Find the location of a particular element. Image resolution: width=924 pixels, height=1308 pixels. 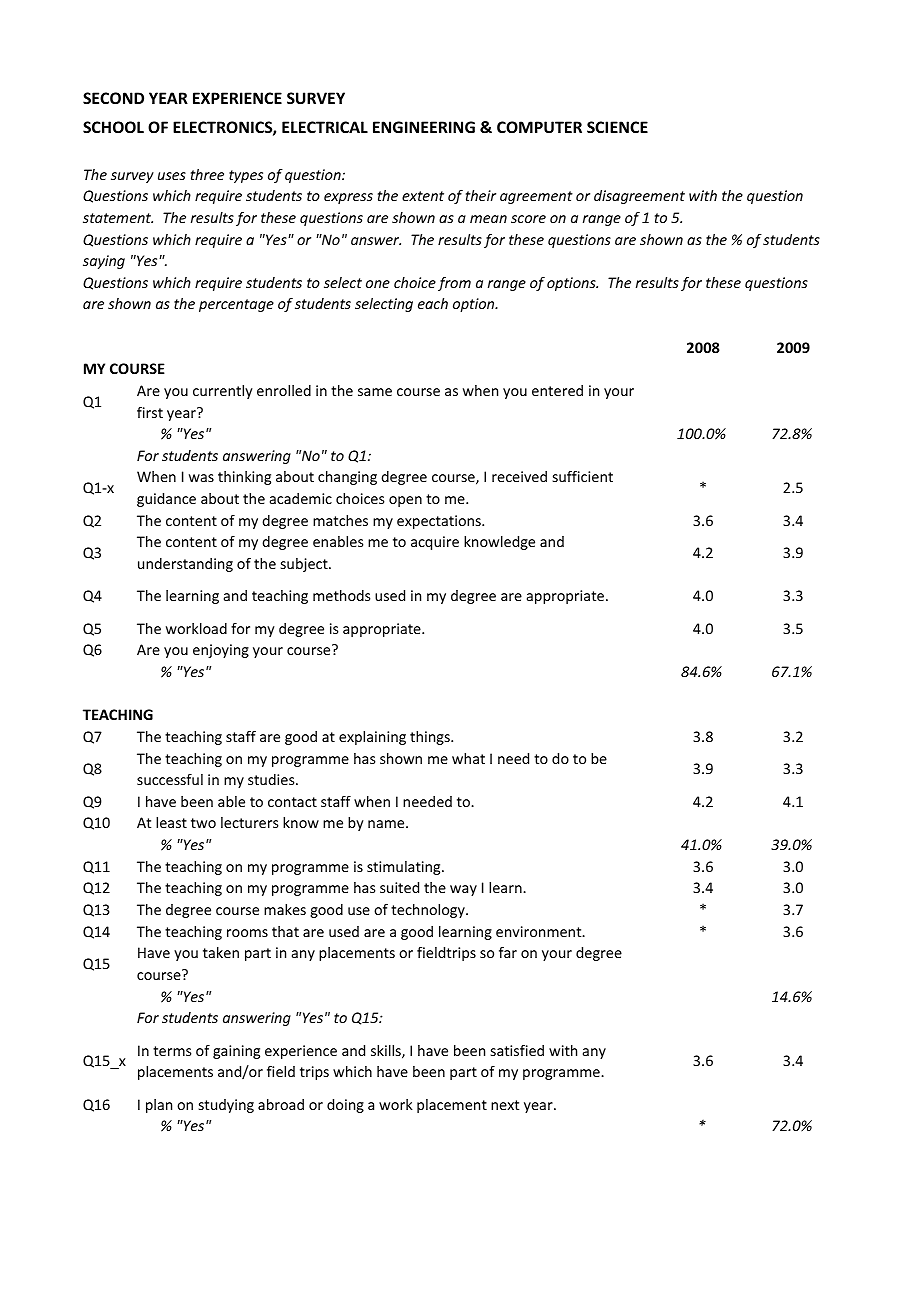

doing is located at coordinates (345, 1106).
